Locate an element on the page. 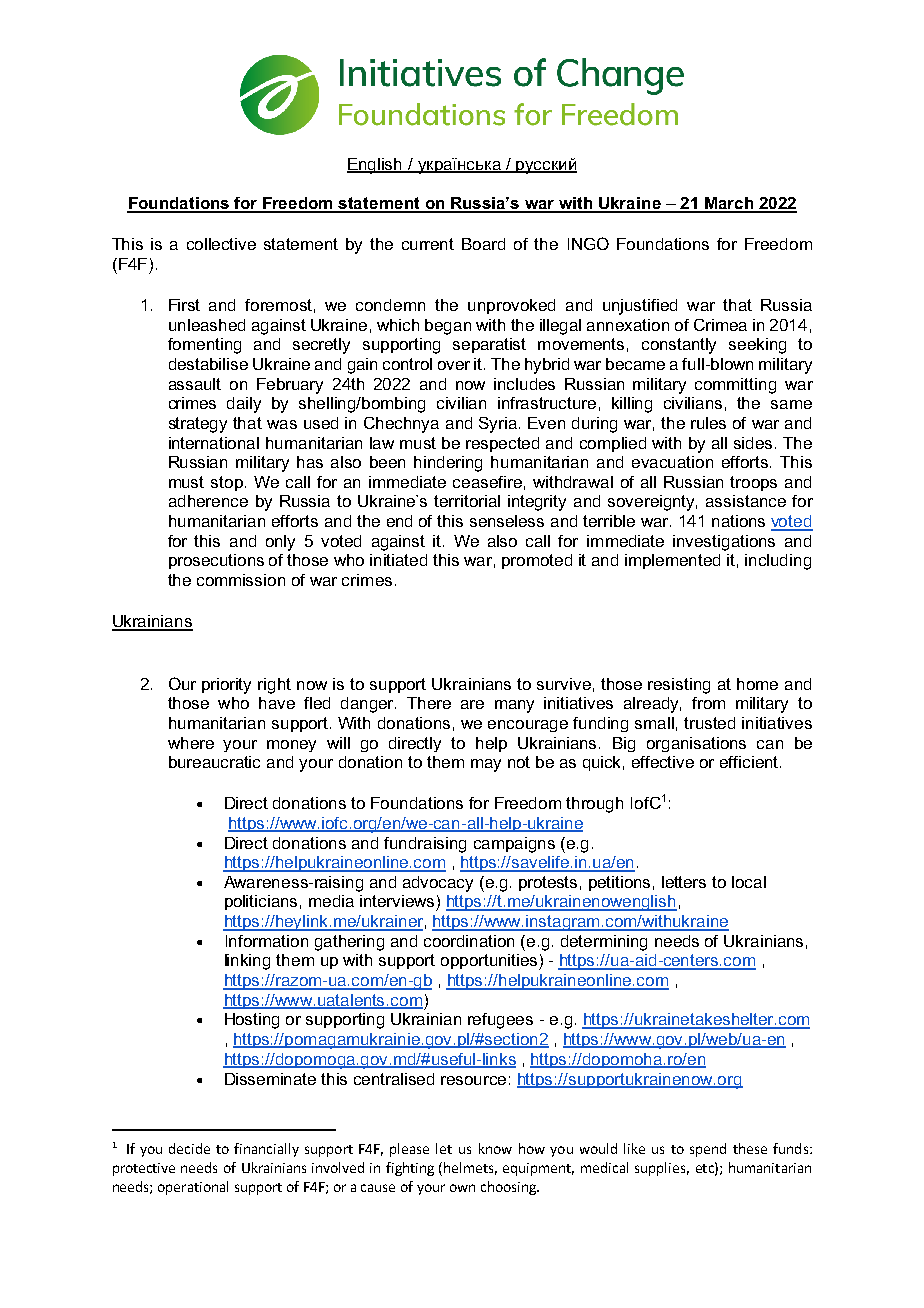 The height and width of the document is (1308, 924). Board is located at coordinates (483, 244).
